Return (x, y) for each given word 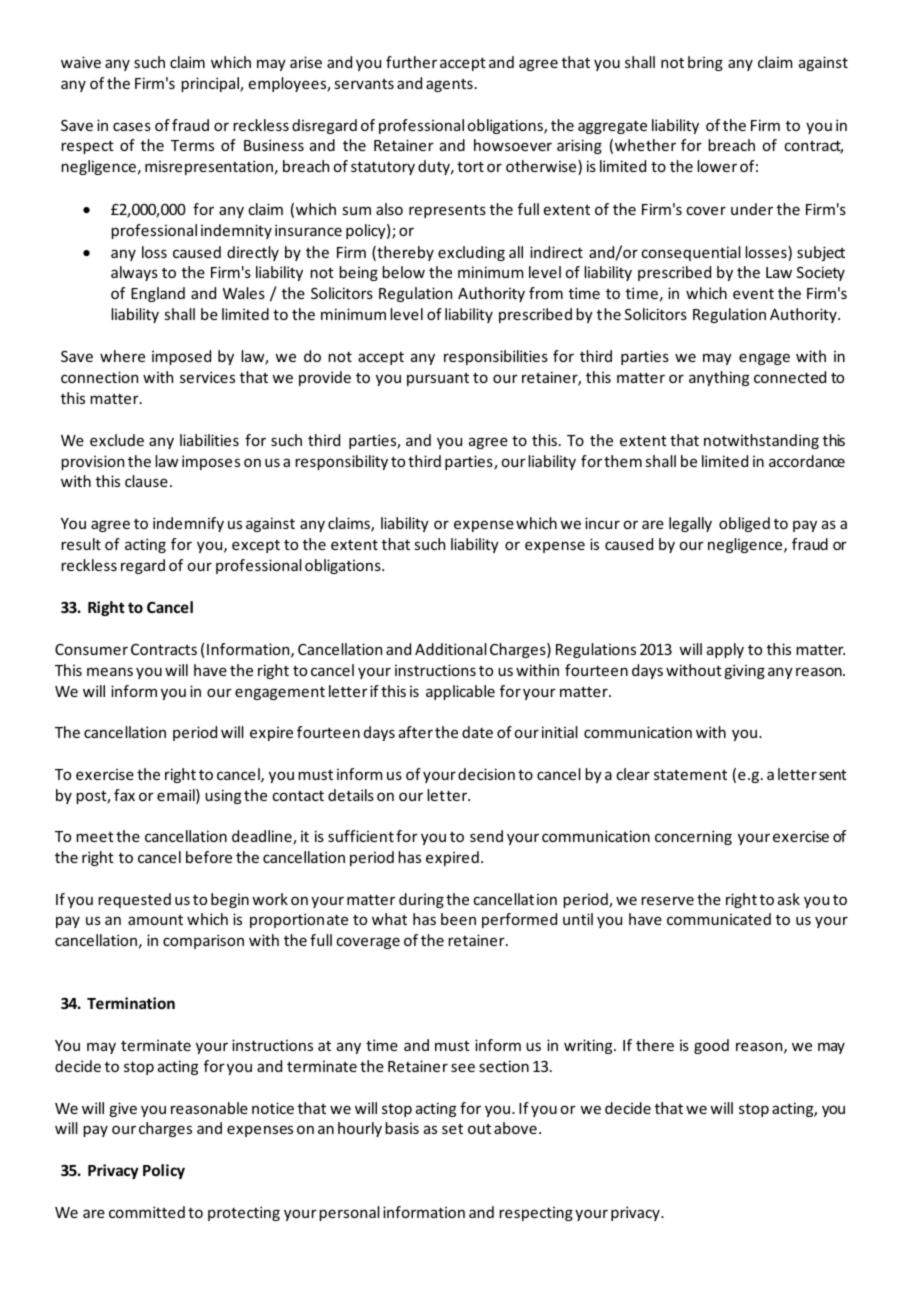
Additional (451, 649)
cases (132, 126)
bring (705, 63)
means (110, 671)
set (452, 1129)
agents (449, 85)
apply (725, 650)
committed (147, 1212)
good (711, 1046)
